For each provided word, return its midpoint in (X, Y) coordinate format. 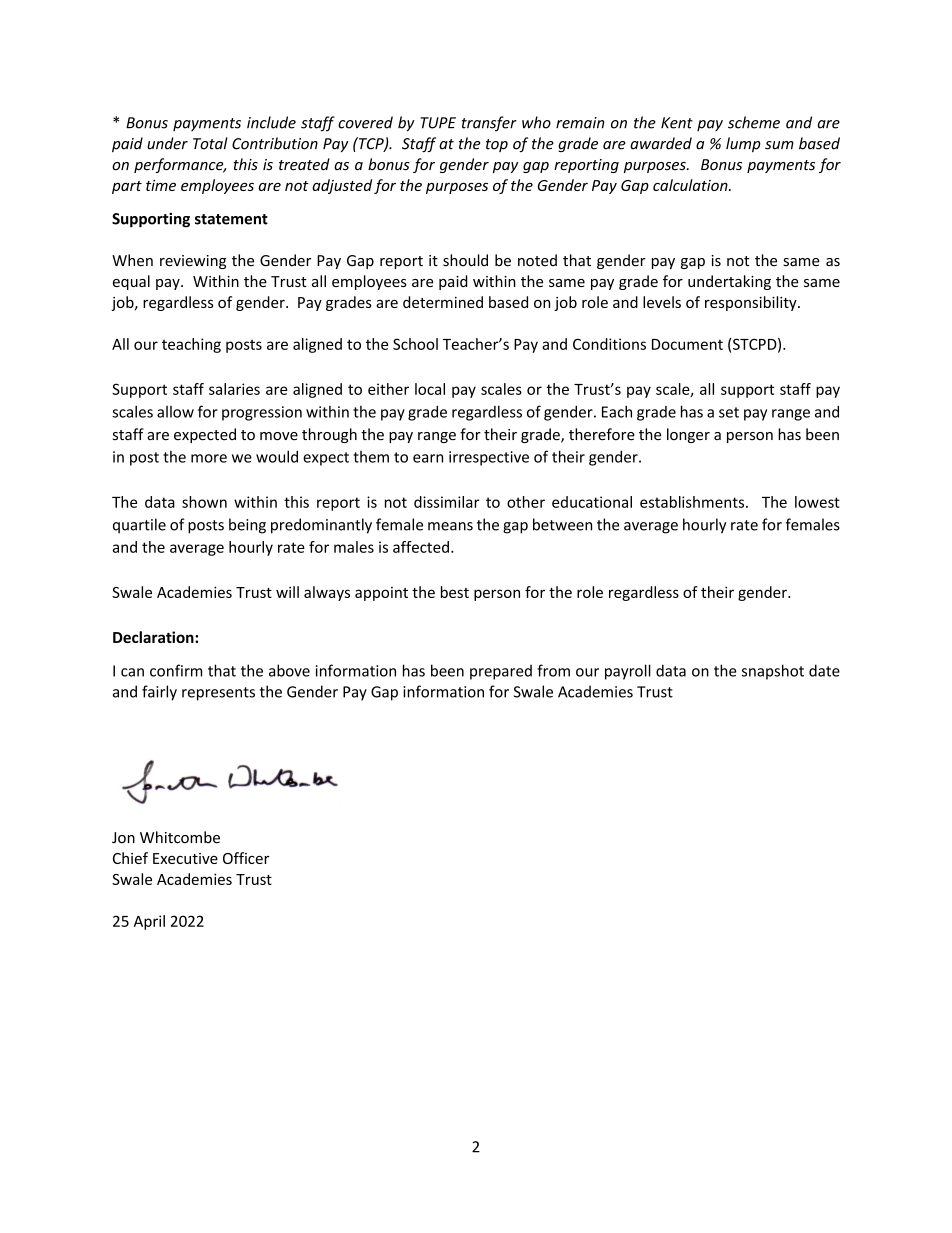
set (729, 412)
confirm (176, 670)
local (430, 389)
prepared (501, 672)
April (149, 922)
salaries (234, 389)
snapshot (773, 672)
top (497, 145)
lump (743, 144)
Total (210, 143)
